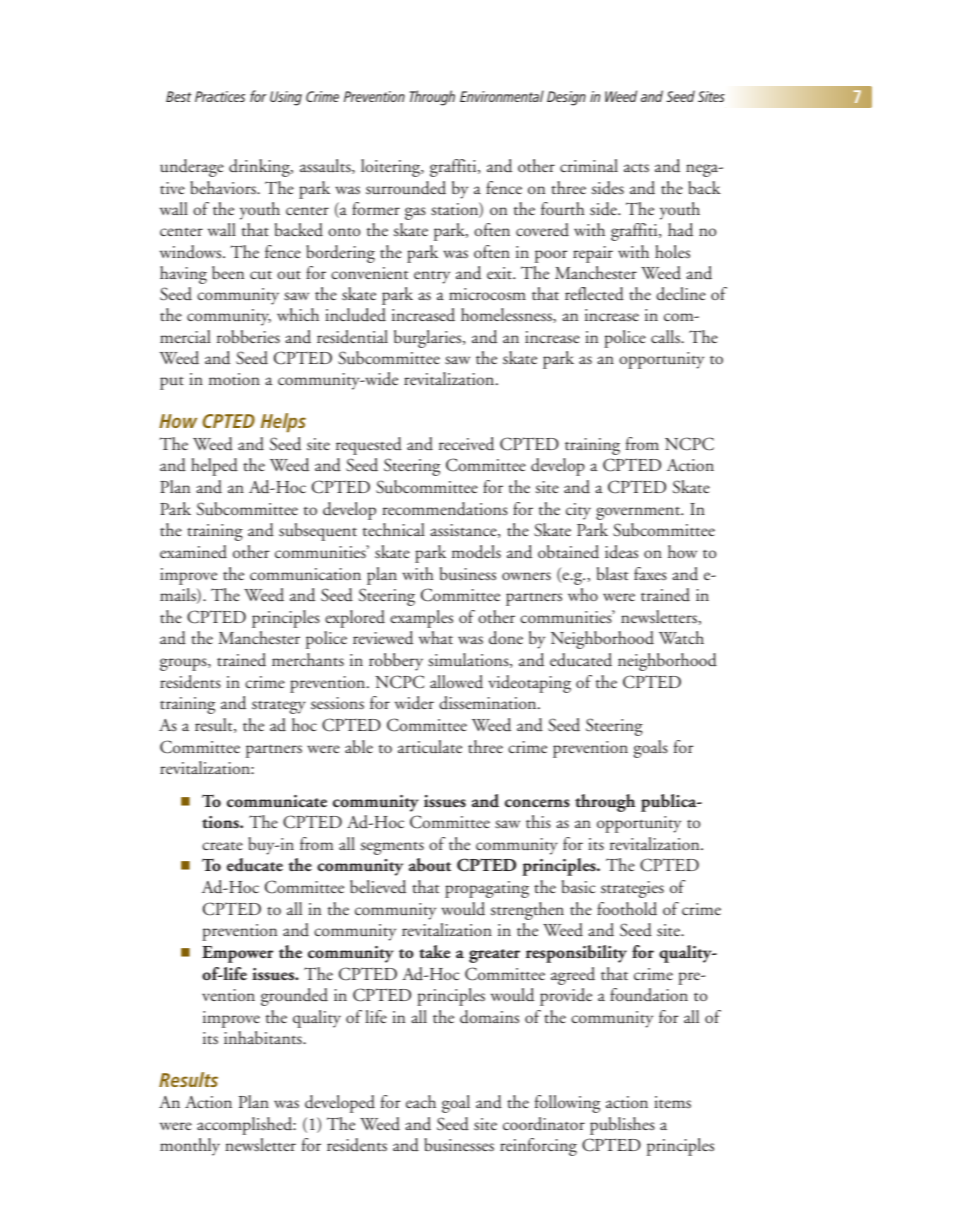 This screenshot has height=1232, width=958. What do you see at coordinates (421, 1101) in the screenshot?
I see `each` at bounding box center [421, 1101].
